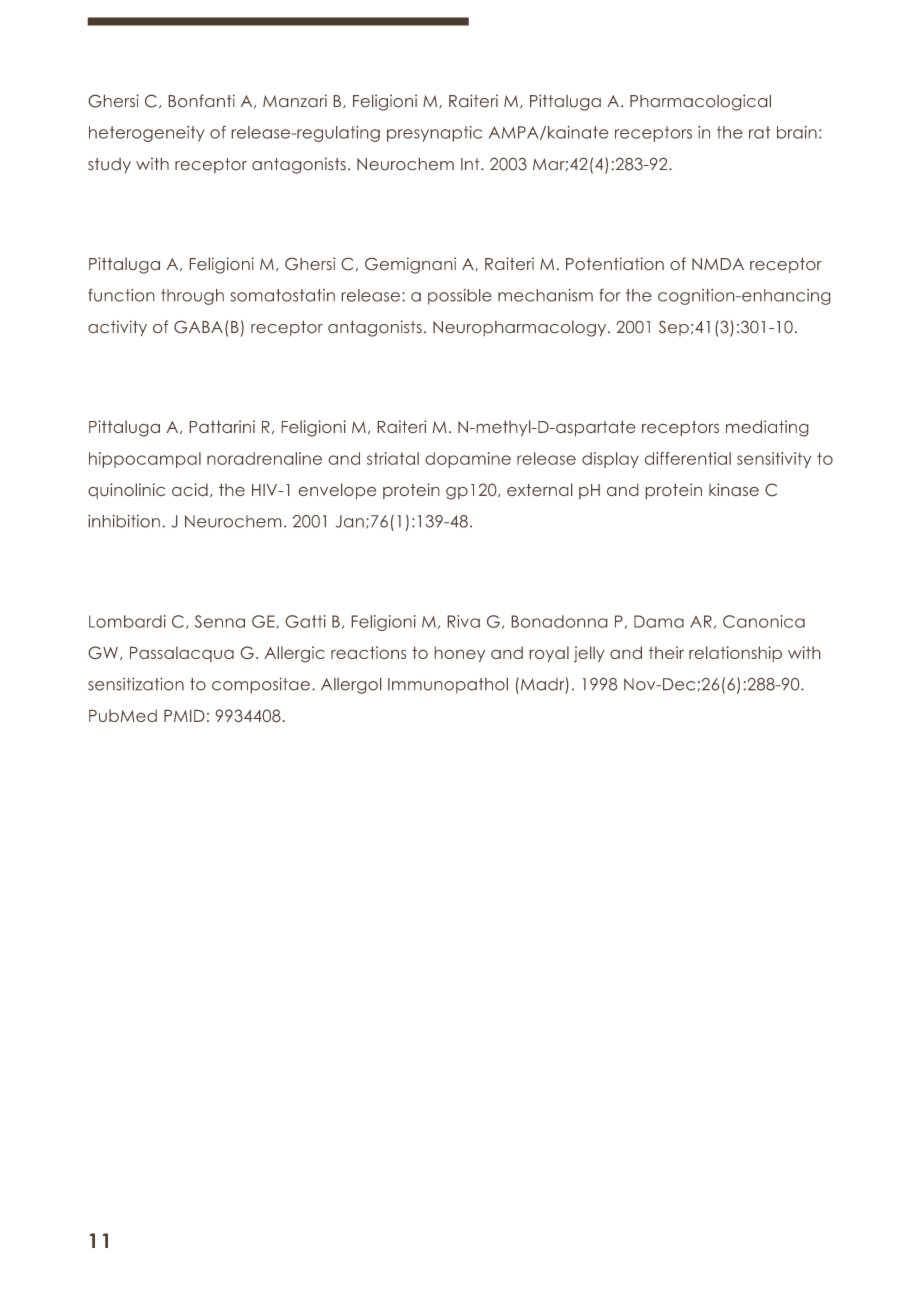 This screenshot has width=924, height=1308. What do you see at coordinates (184, 715) in the screenshot?
I see `PMID` at bounding box center [184, 715].
